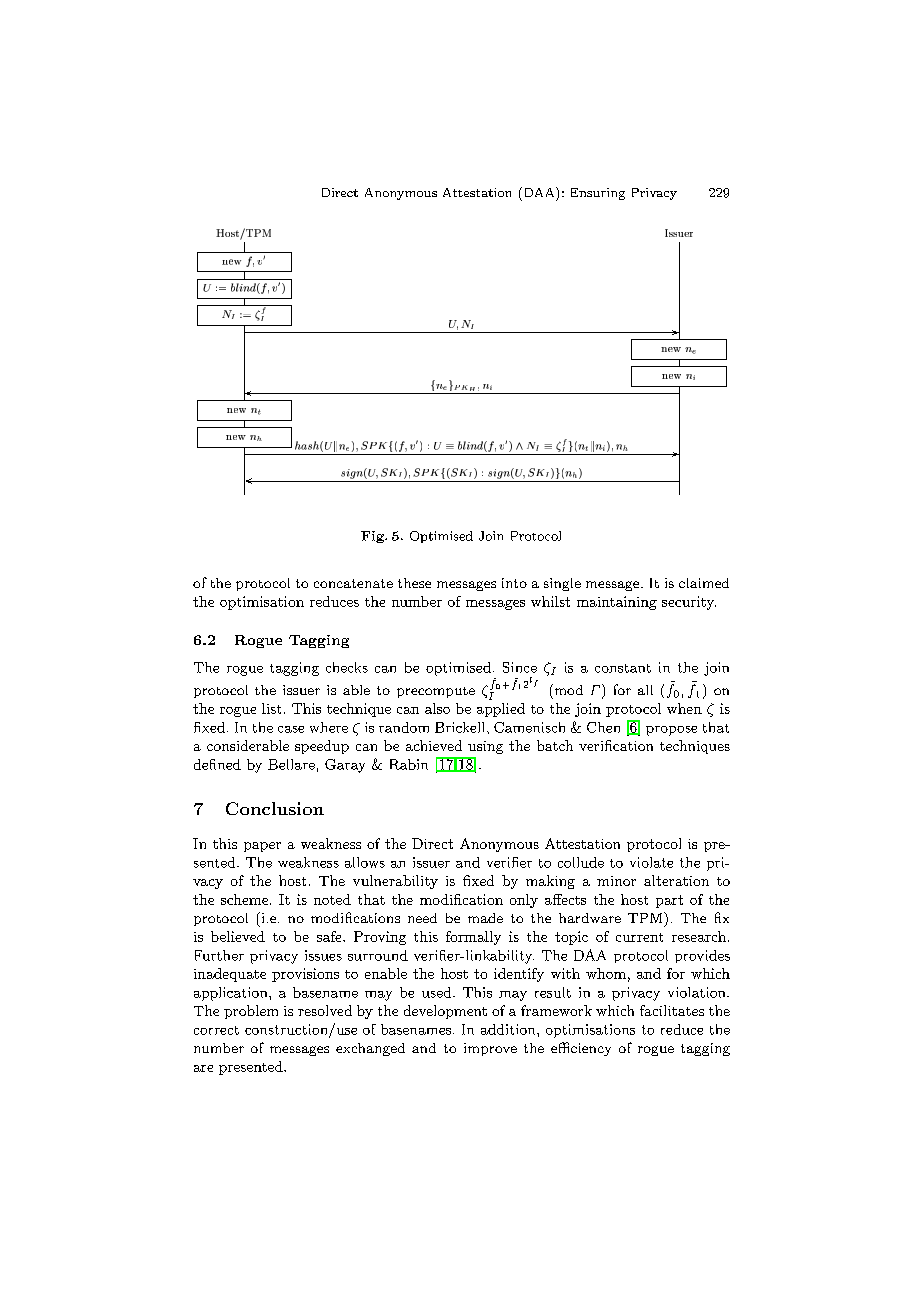 The height and width of the document is (1308, 924). Describe the element at coordinates (617, 603) in the document. I see `maintaining` at that location.
